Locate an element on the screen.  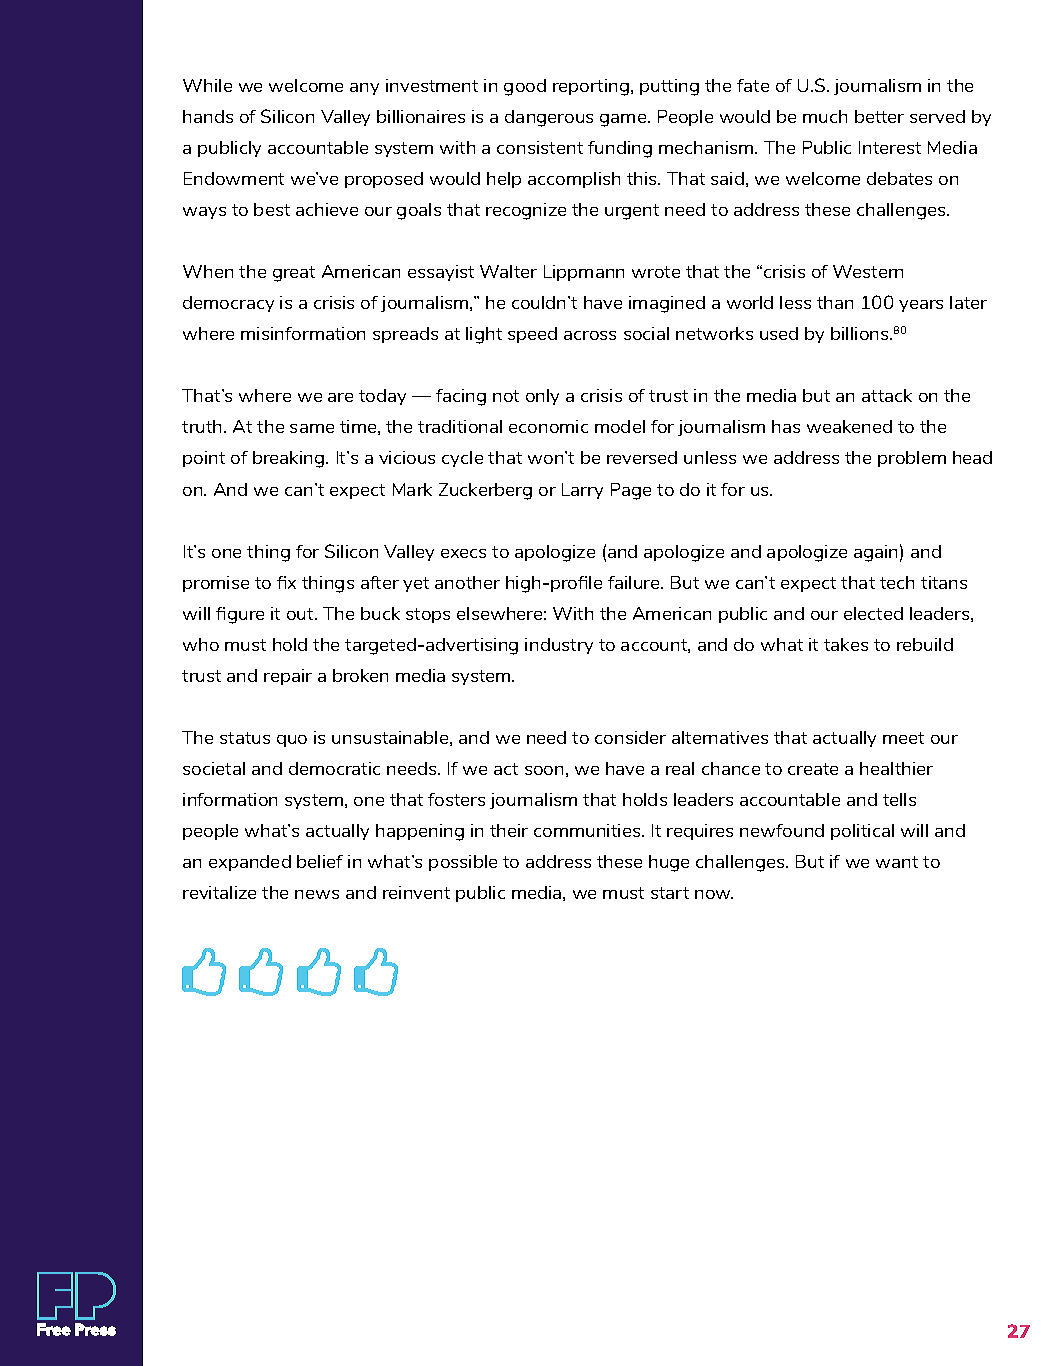
any is located at coordinates (364, 89).
